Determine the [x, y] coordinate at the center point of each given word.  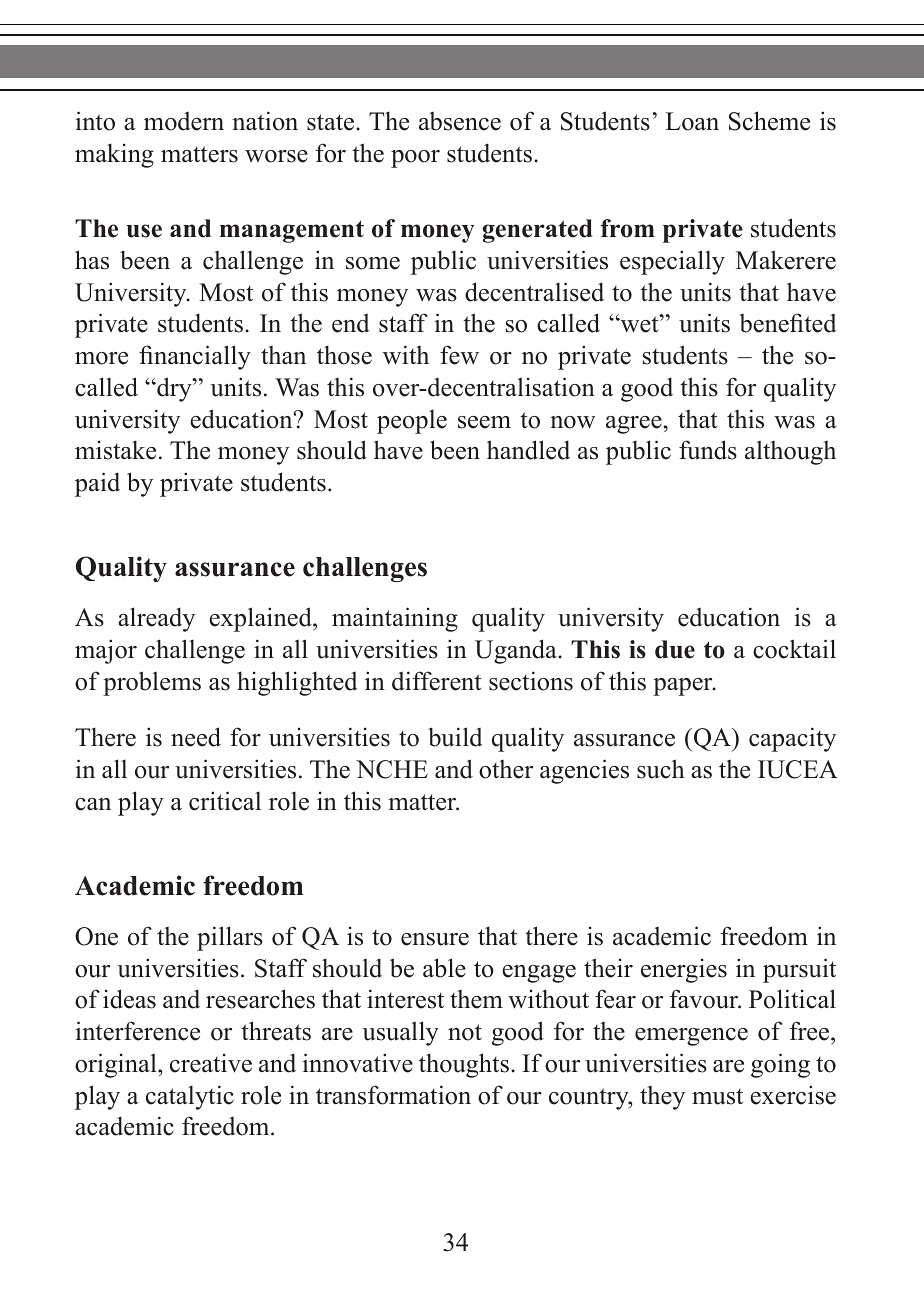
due [675, 649]
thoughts [464, 1065]
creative [211, 1063]
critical [225, 801]
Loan [692, 121]
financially [195, 357]
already [156, 619]
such [661, 769]
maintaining [395, 619]
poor [415, 159]
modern [184, 121]
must [717, 1097]
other [506, 769]
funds [708, 450]
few [459, 355]
